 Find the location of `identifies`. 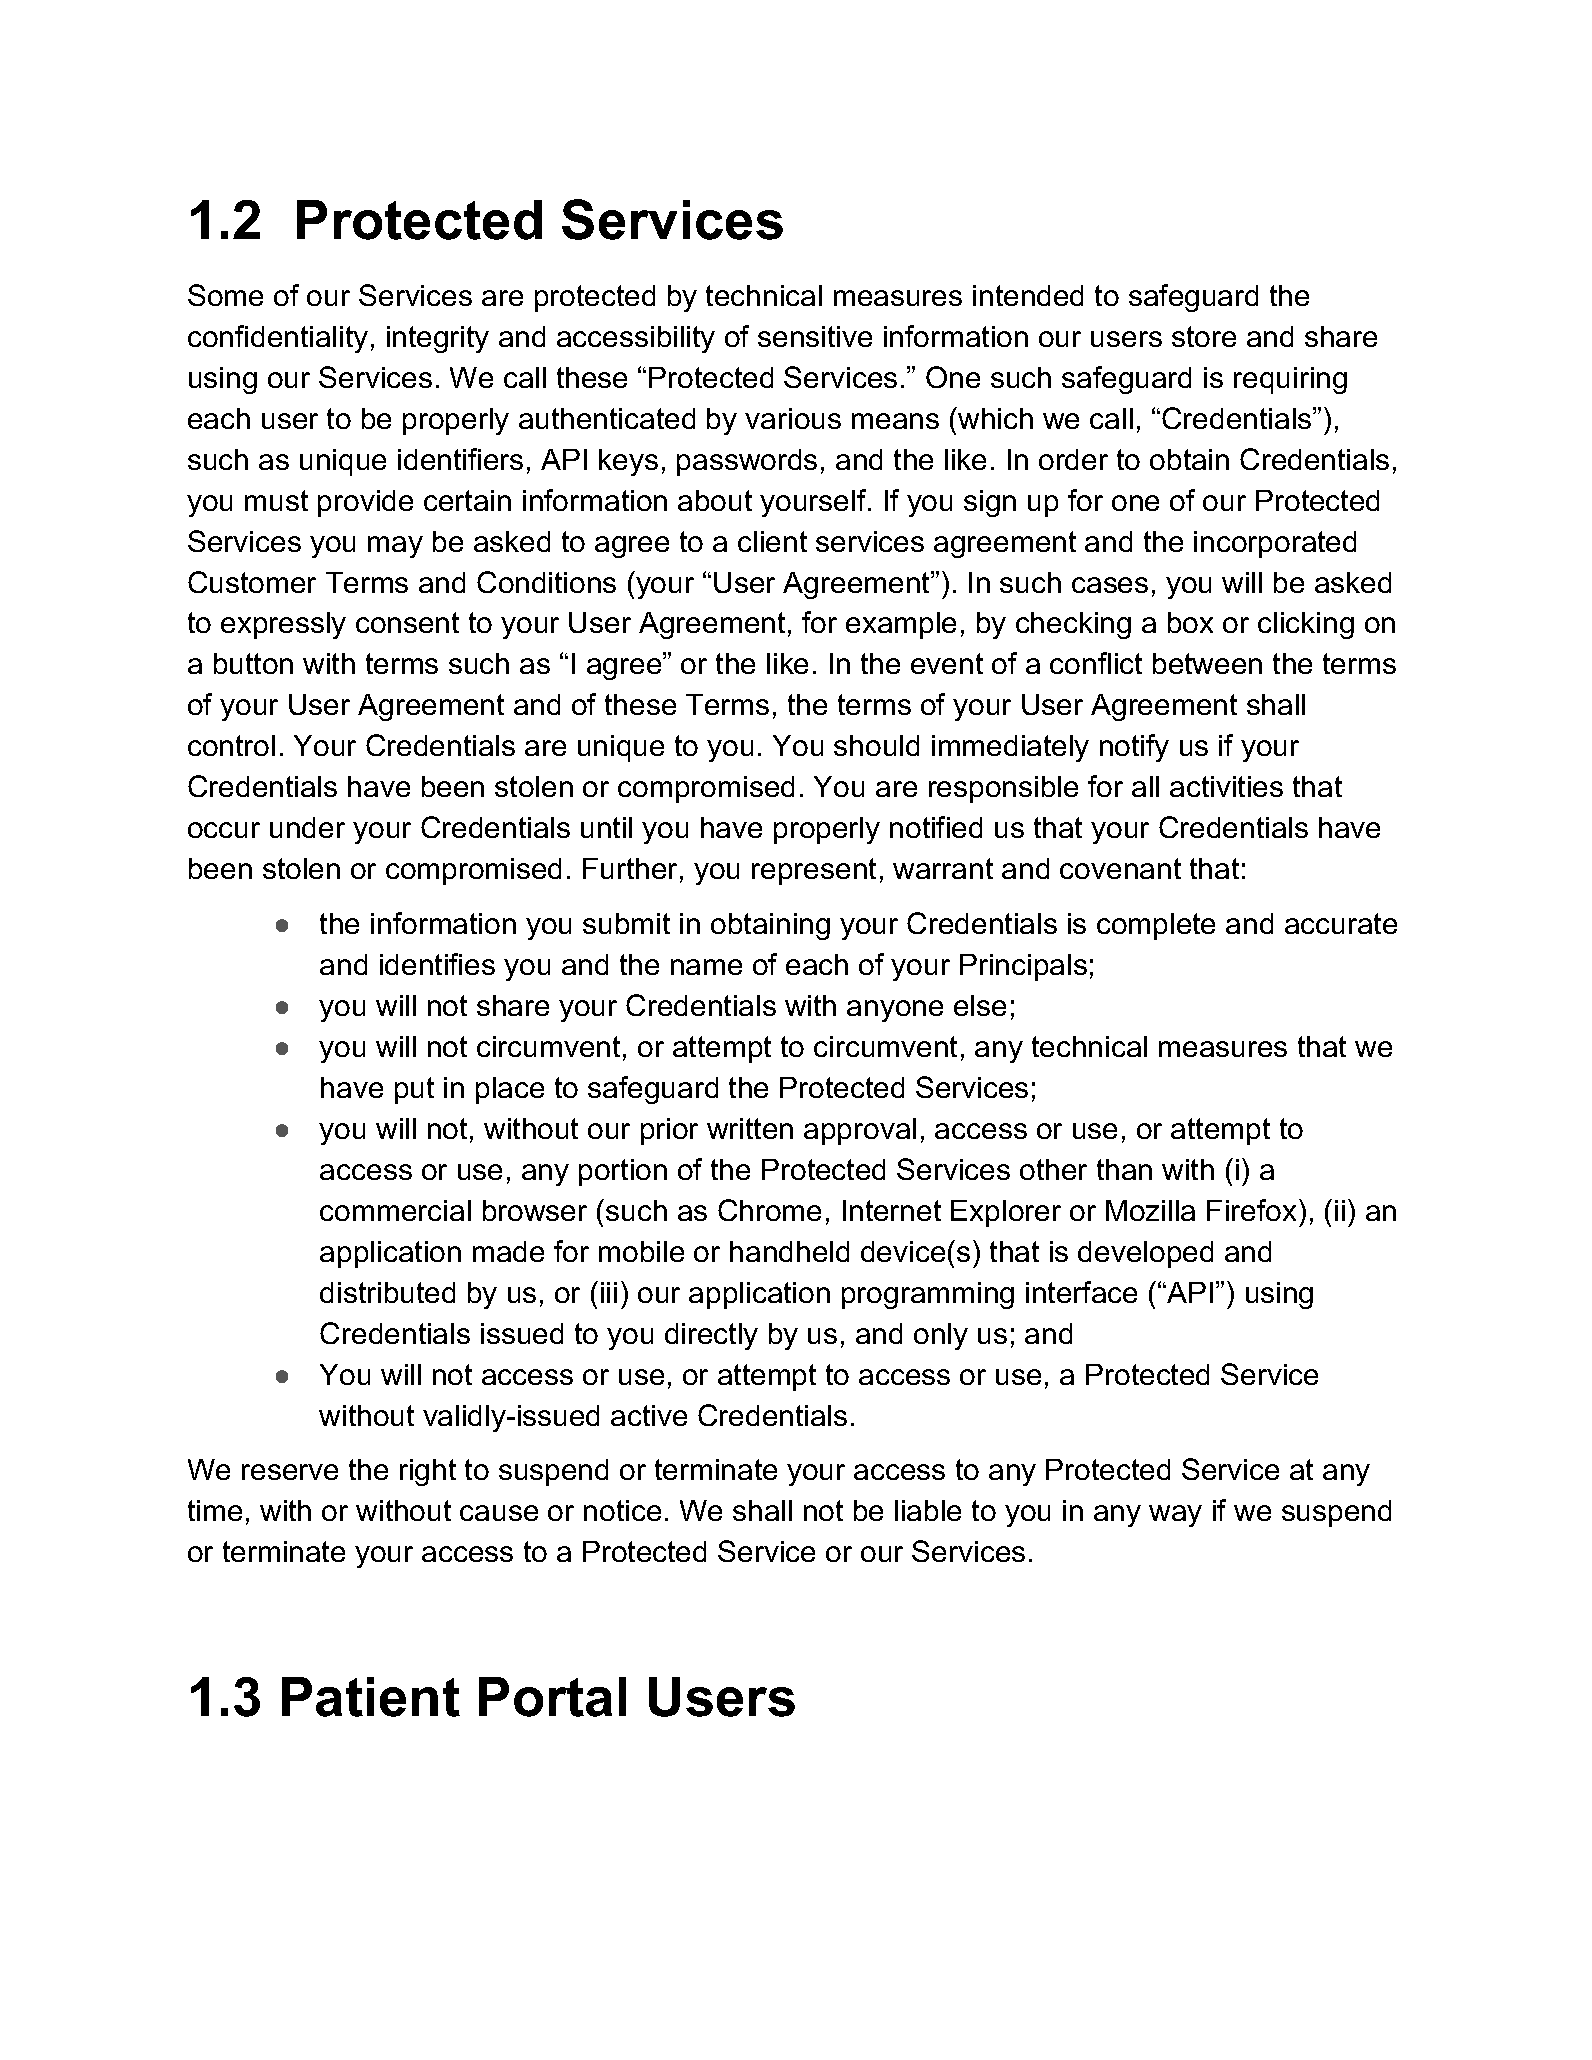

identifies is located at coordinates (437, 964).
